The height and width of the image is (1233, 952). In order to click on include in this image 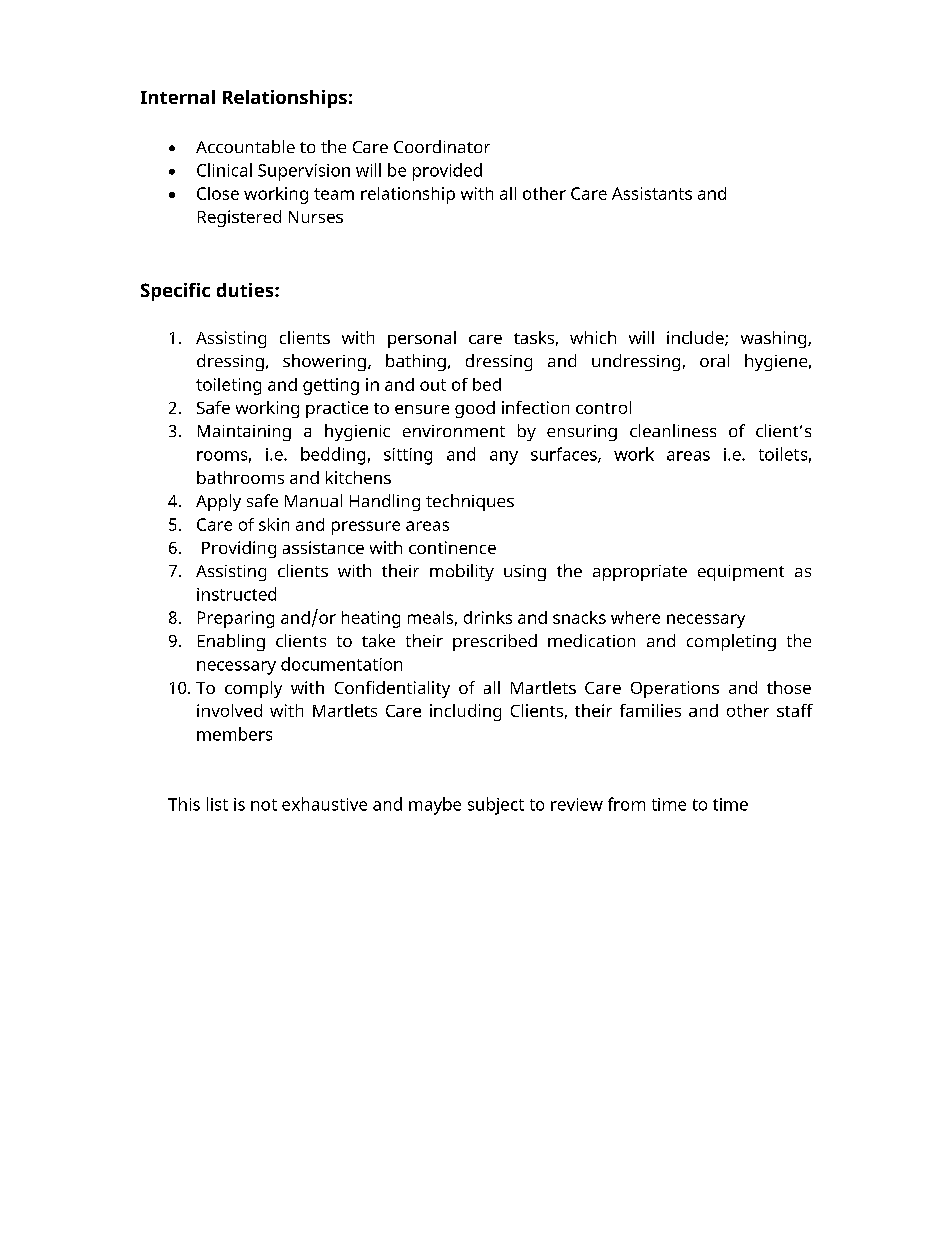, I will do `click(696, 338)`.
